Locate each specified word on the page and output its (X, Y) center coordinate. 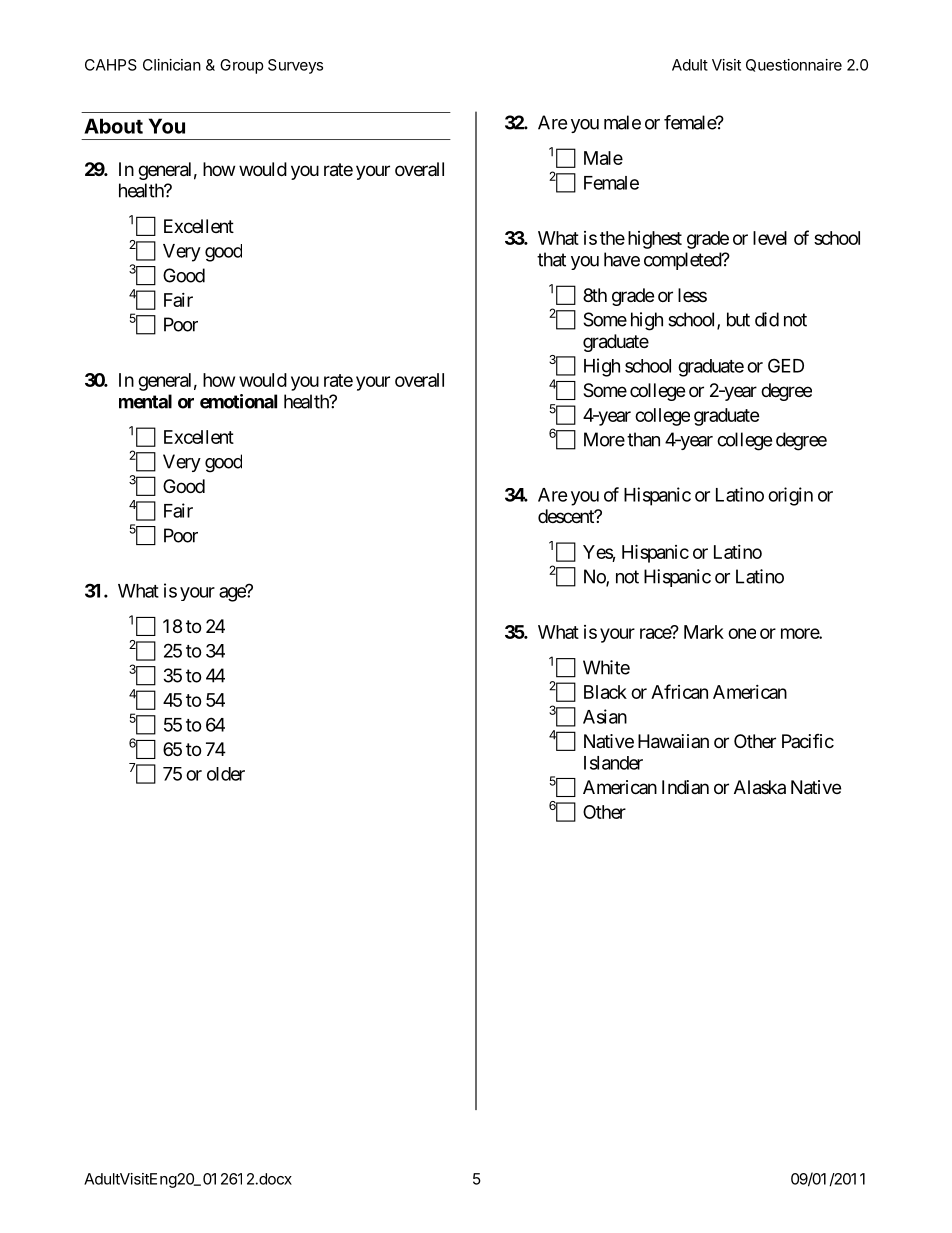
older (226, 774)
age (233, 594)
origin (790, 496)
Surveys (295, 66)
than (643, 439)
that (551, 259)
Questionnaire (794, 65)
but (738, 319)
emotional (238, 401)
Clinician (172, 65)
